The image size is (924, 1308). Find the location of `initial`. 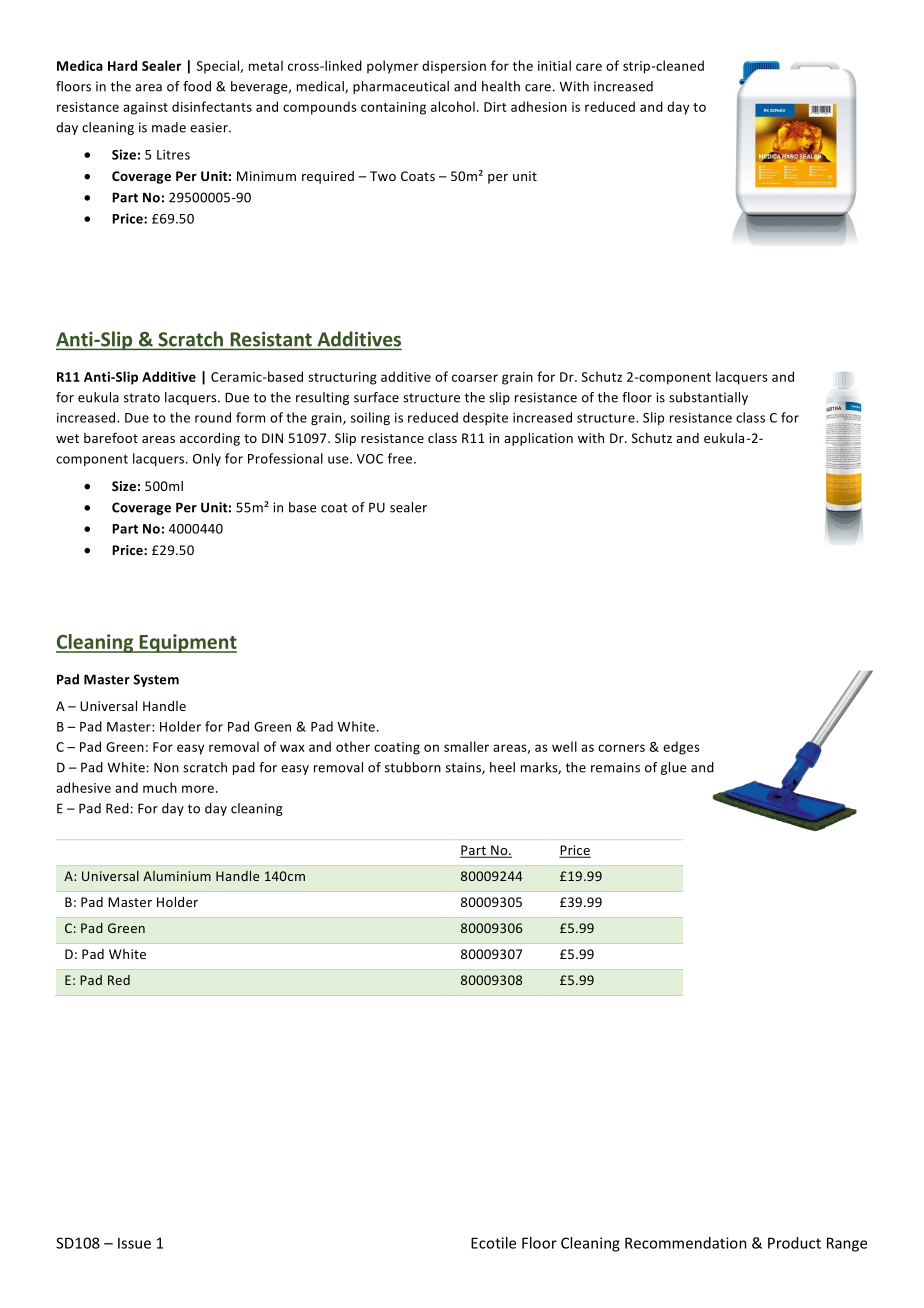

initial is located at coordinates (554, 65).
